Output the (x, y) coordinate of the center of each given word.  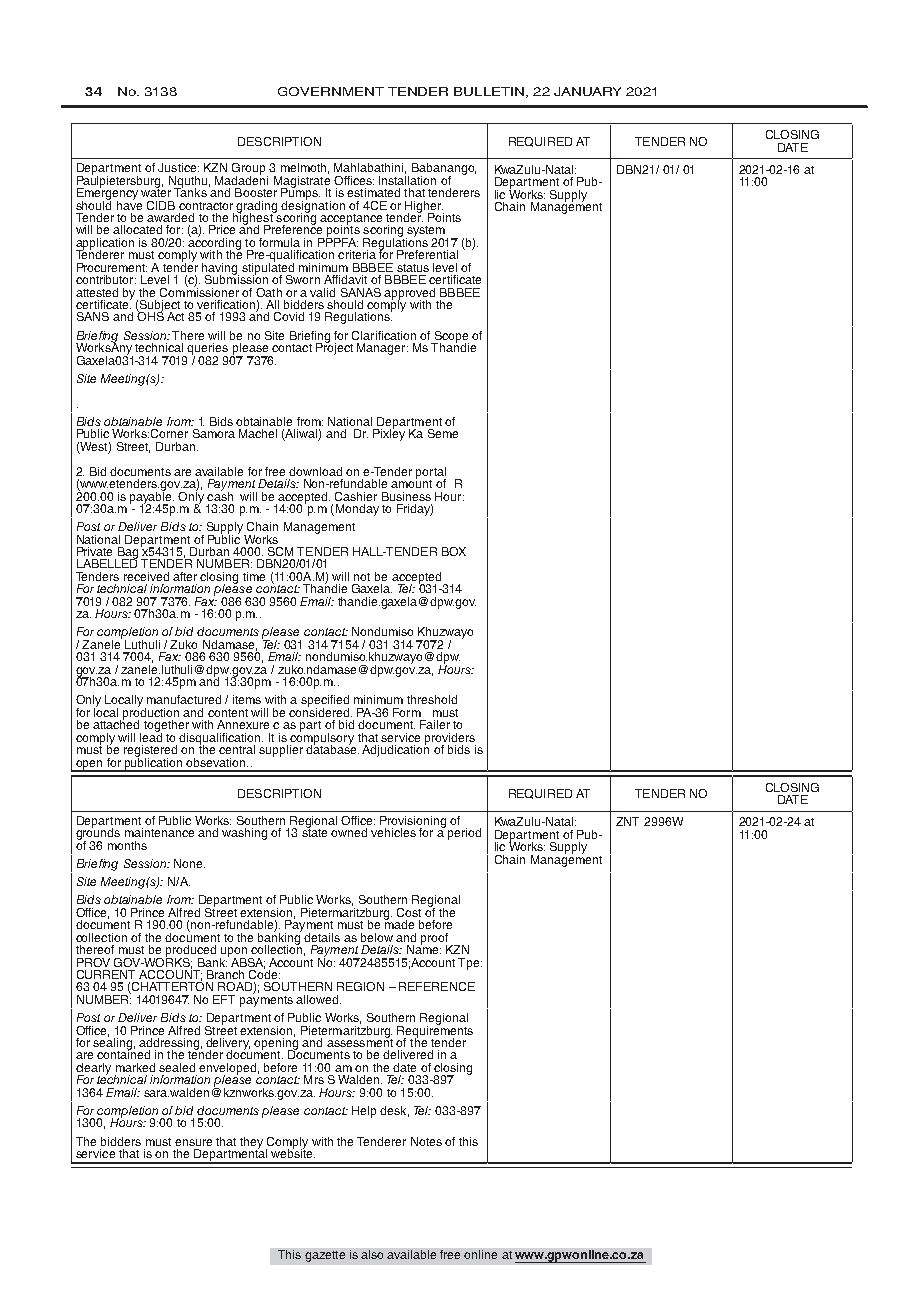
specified (325, 702)
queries (207, 350)
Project (334, 348)
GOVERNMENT (331, 91)
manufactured (184, 699)
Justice (178, 167)
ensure (193, 1142)
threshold (432, 699)
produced (191, 952)
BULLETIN (489, 91)
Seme (443, 433)
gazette (325, 1256)
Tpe (470, 964)
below (377, 937)
